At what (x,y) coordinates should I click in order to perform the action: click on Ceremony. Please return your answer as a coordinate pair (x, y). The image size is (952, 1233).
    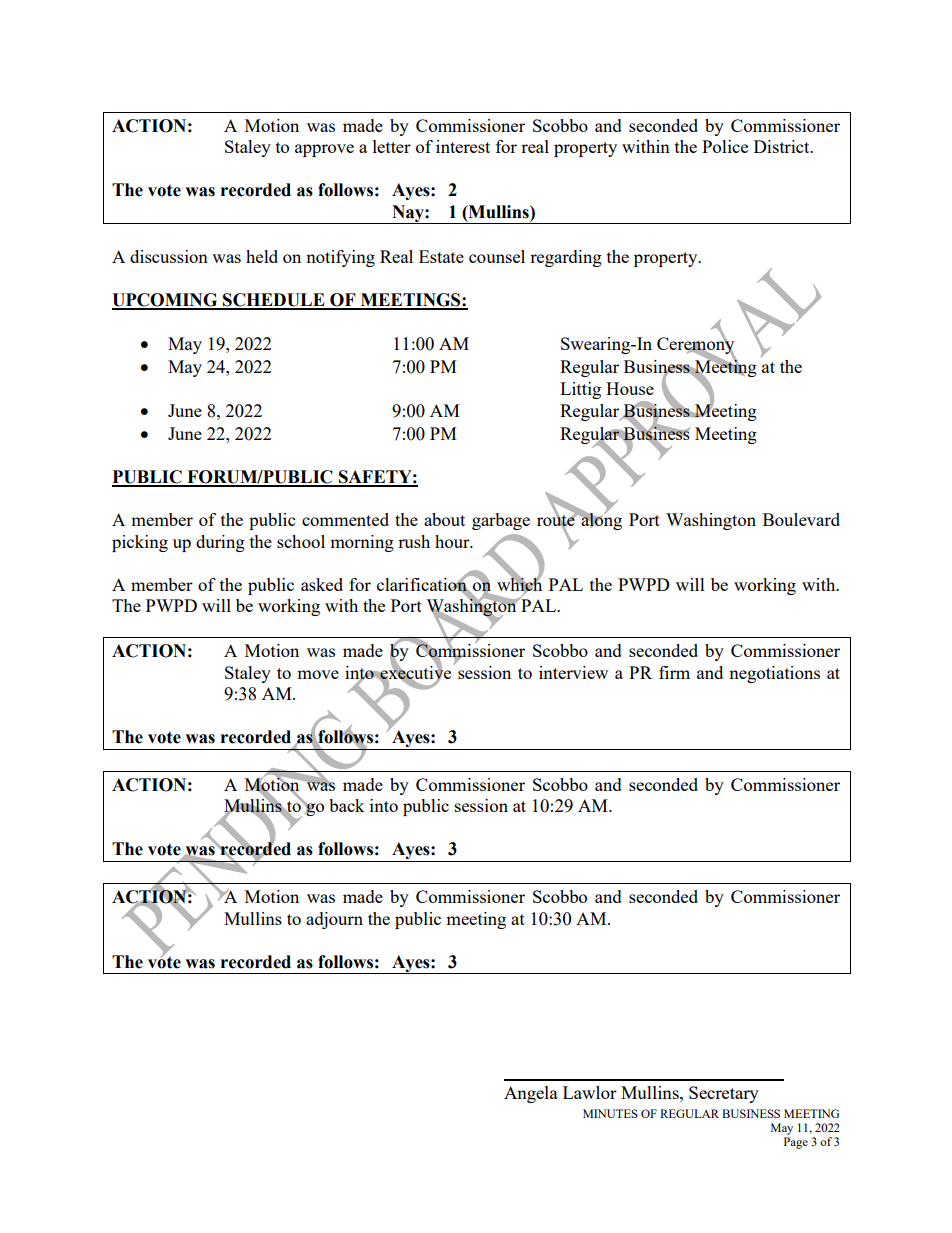
    Looking at the image, I should click on (696, 346).
